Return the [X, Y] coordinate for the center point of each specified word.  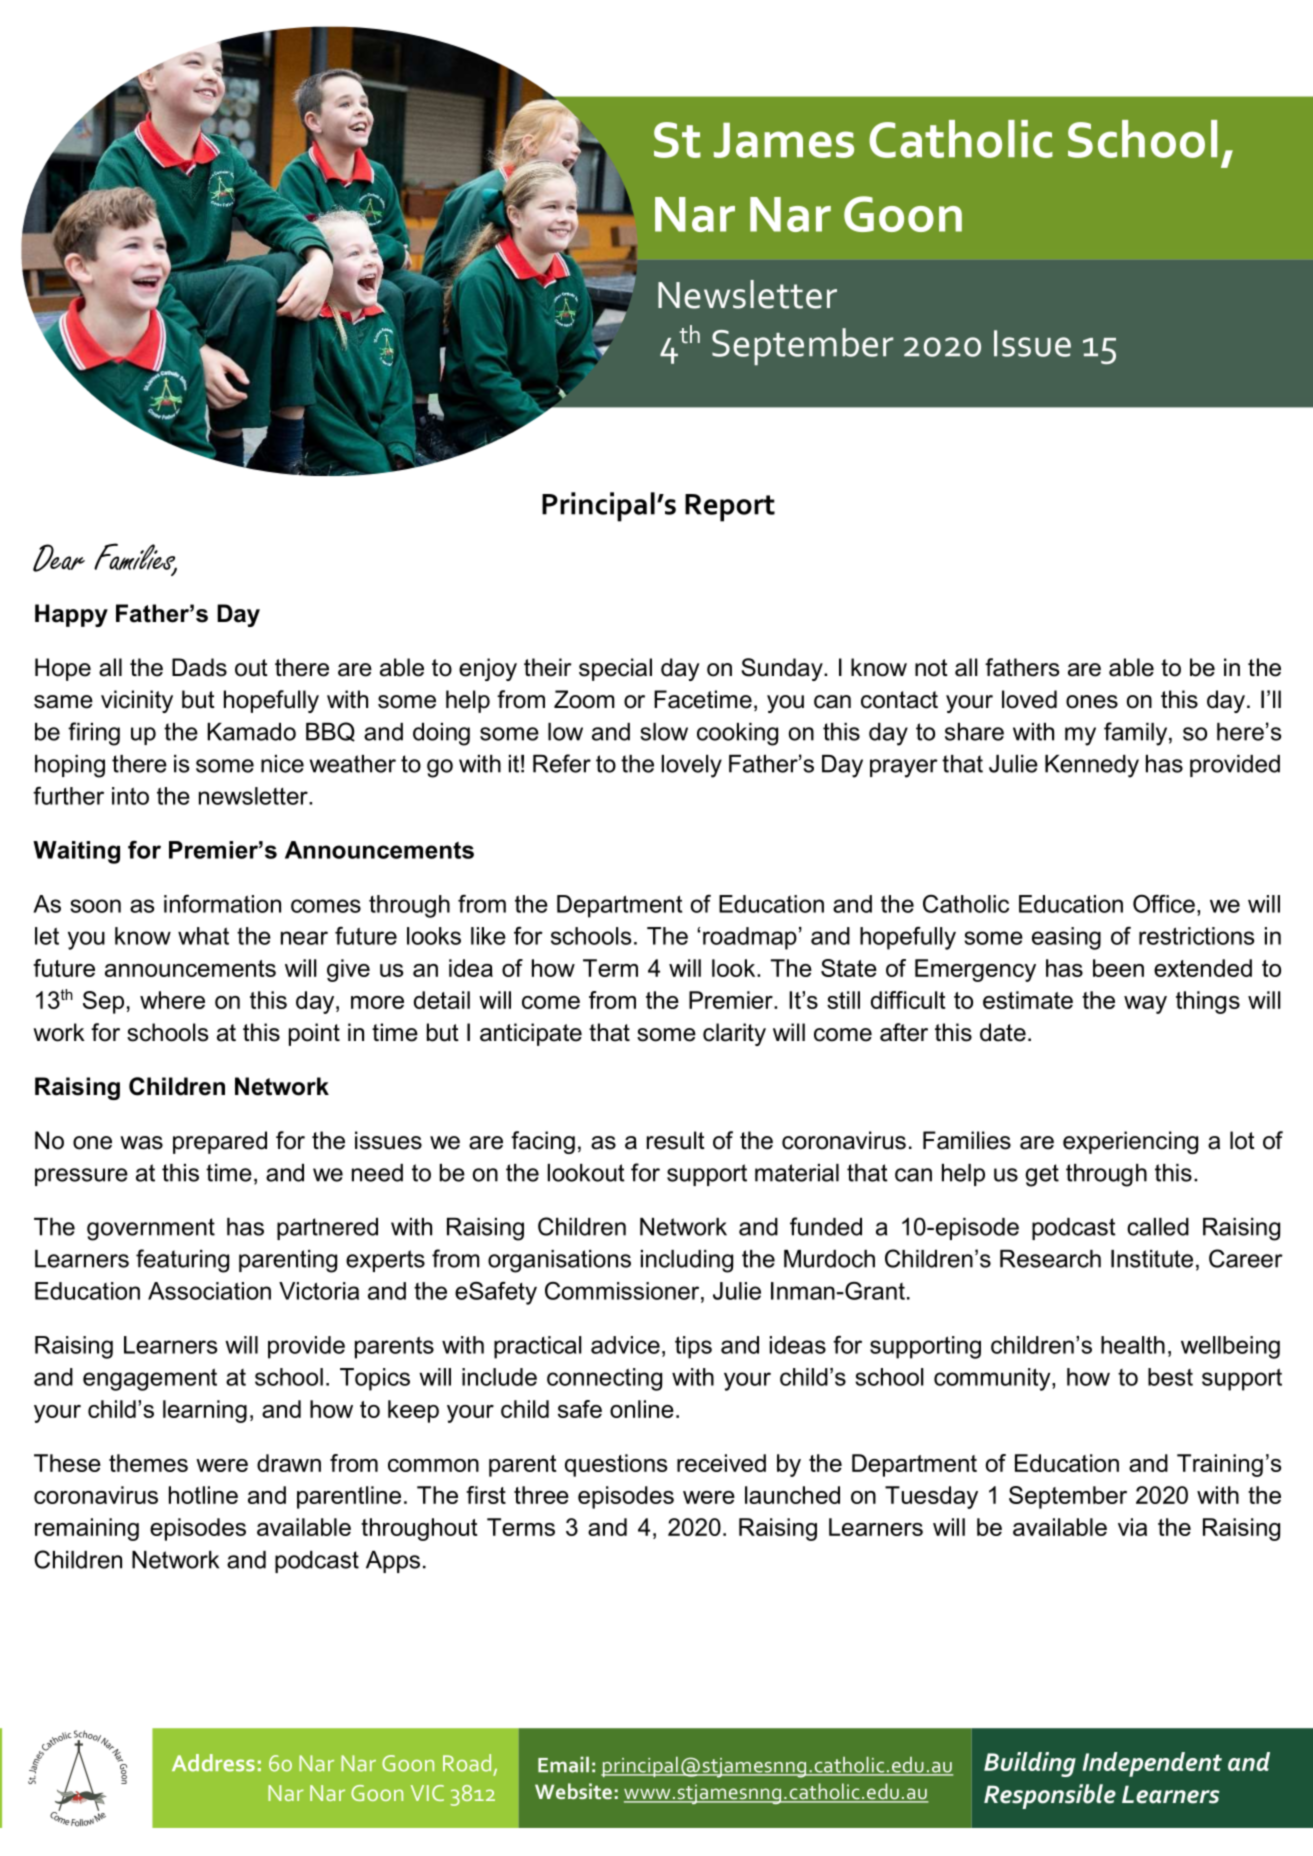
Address [213, 1763]
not [931, 668]
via [1132, 1527]
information [222, 904]
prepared [220, 1142]
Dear [59, 558]
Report [730, 508]
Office [1164, 903]
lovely [692, 766]
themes [148, 1463]
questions [616, 1465]
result [676, 1140]
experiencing [1130, 1142]
